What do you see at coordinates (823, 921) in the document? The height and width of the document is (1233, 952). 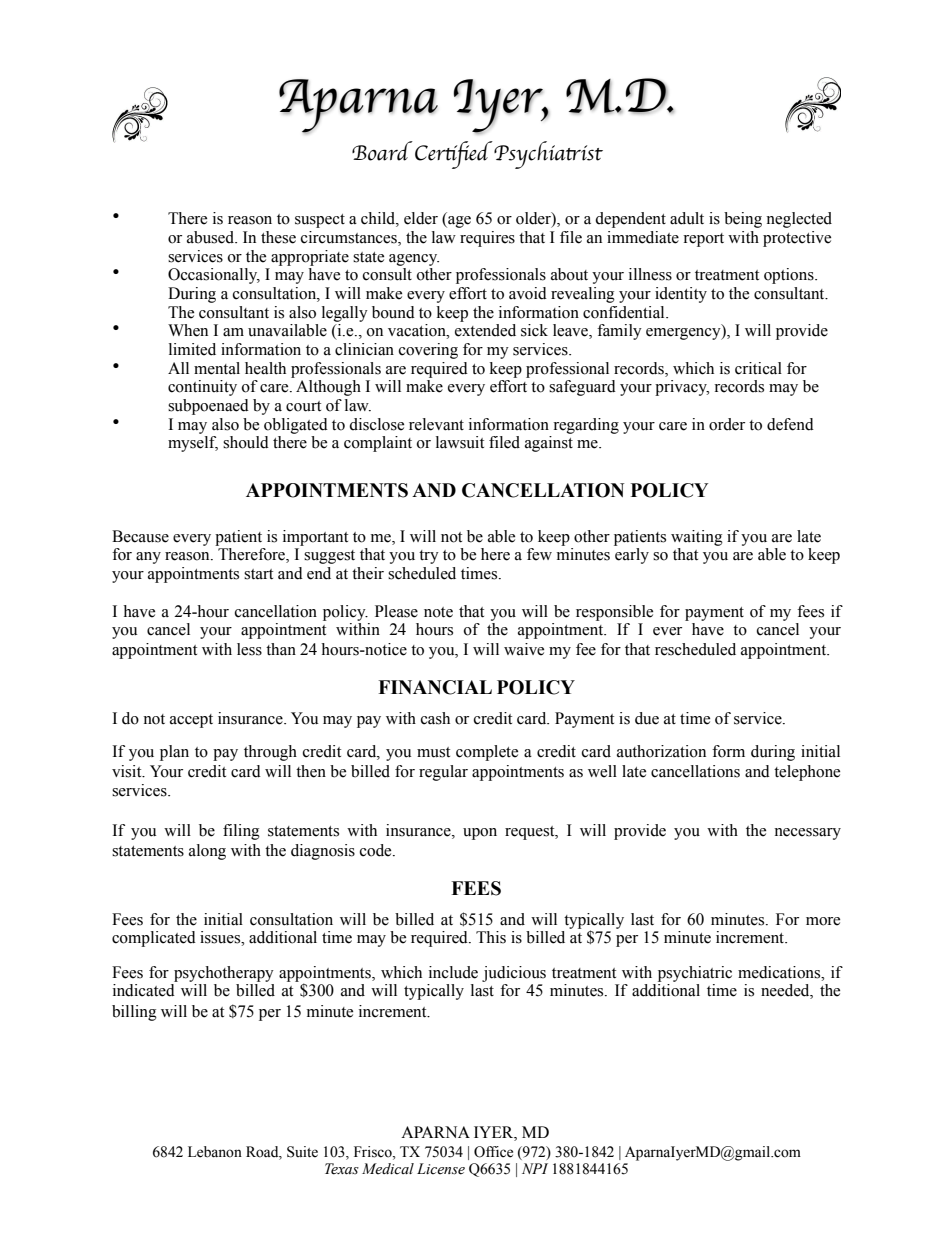 I see `more` at bounding box center [823, 921].
